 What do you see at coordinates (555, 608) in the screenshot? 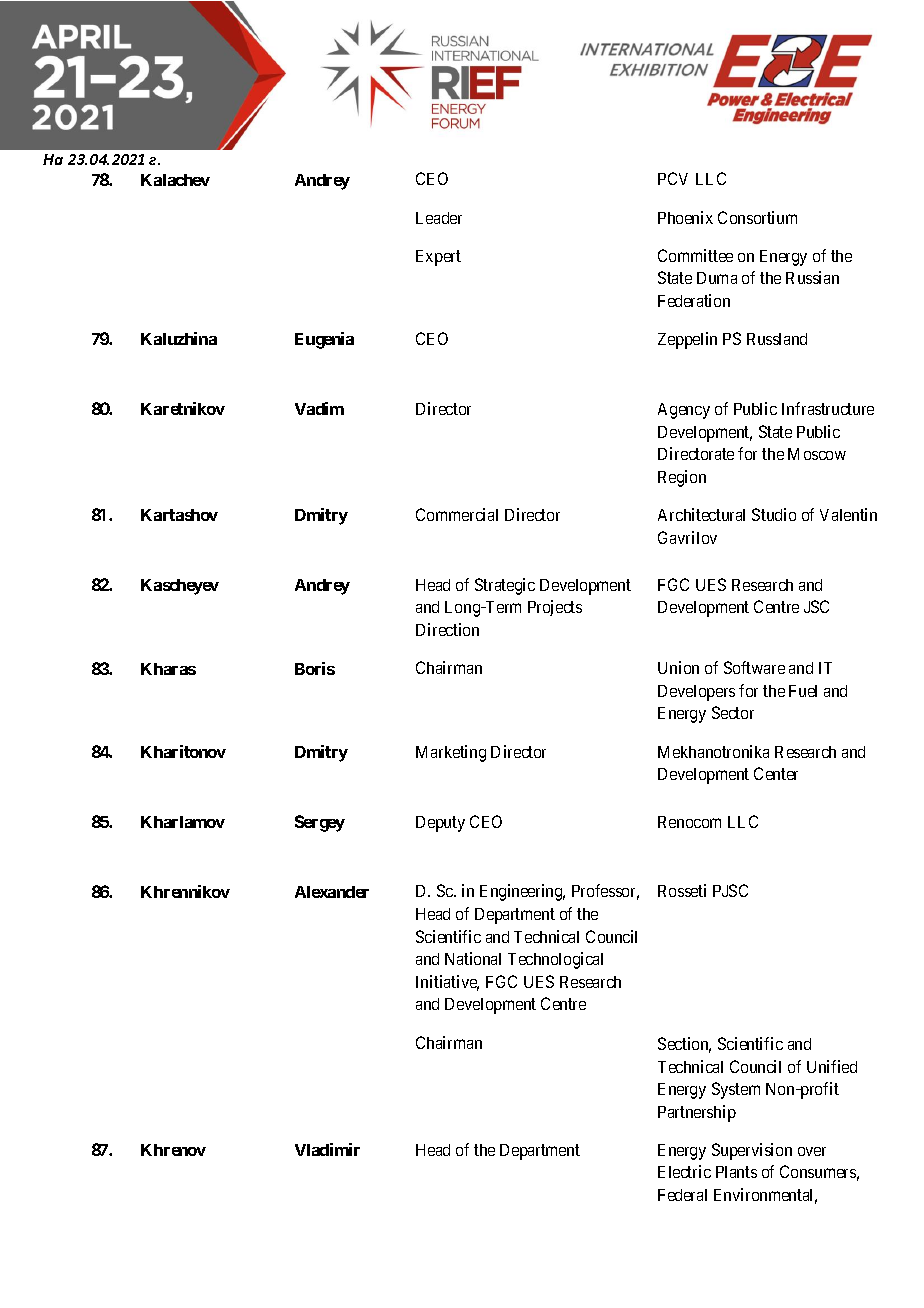
I see `Projects` at bounding box center [555, 608].
